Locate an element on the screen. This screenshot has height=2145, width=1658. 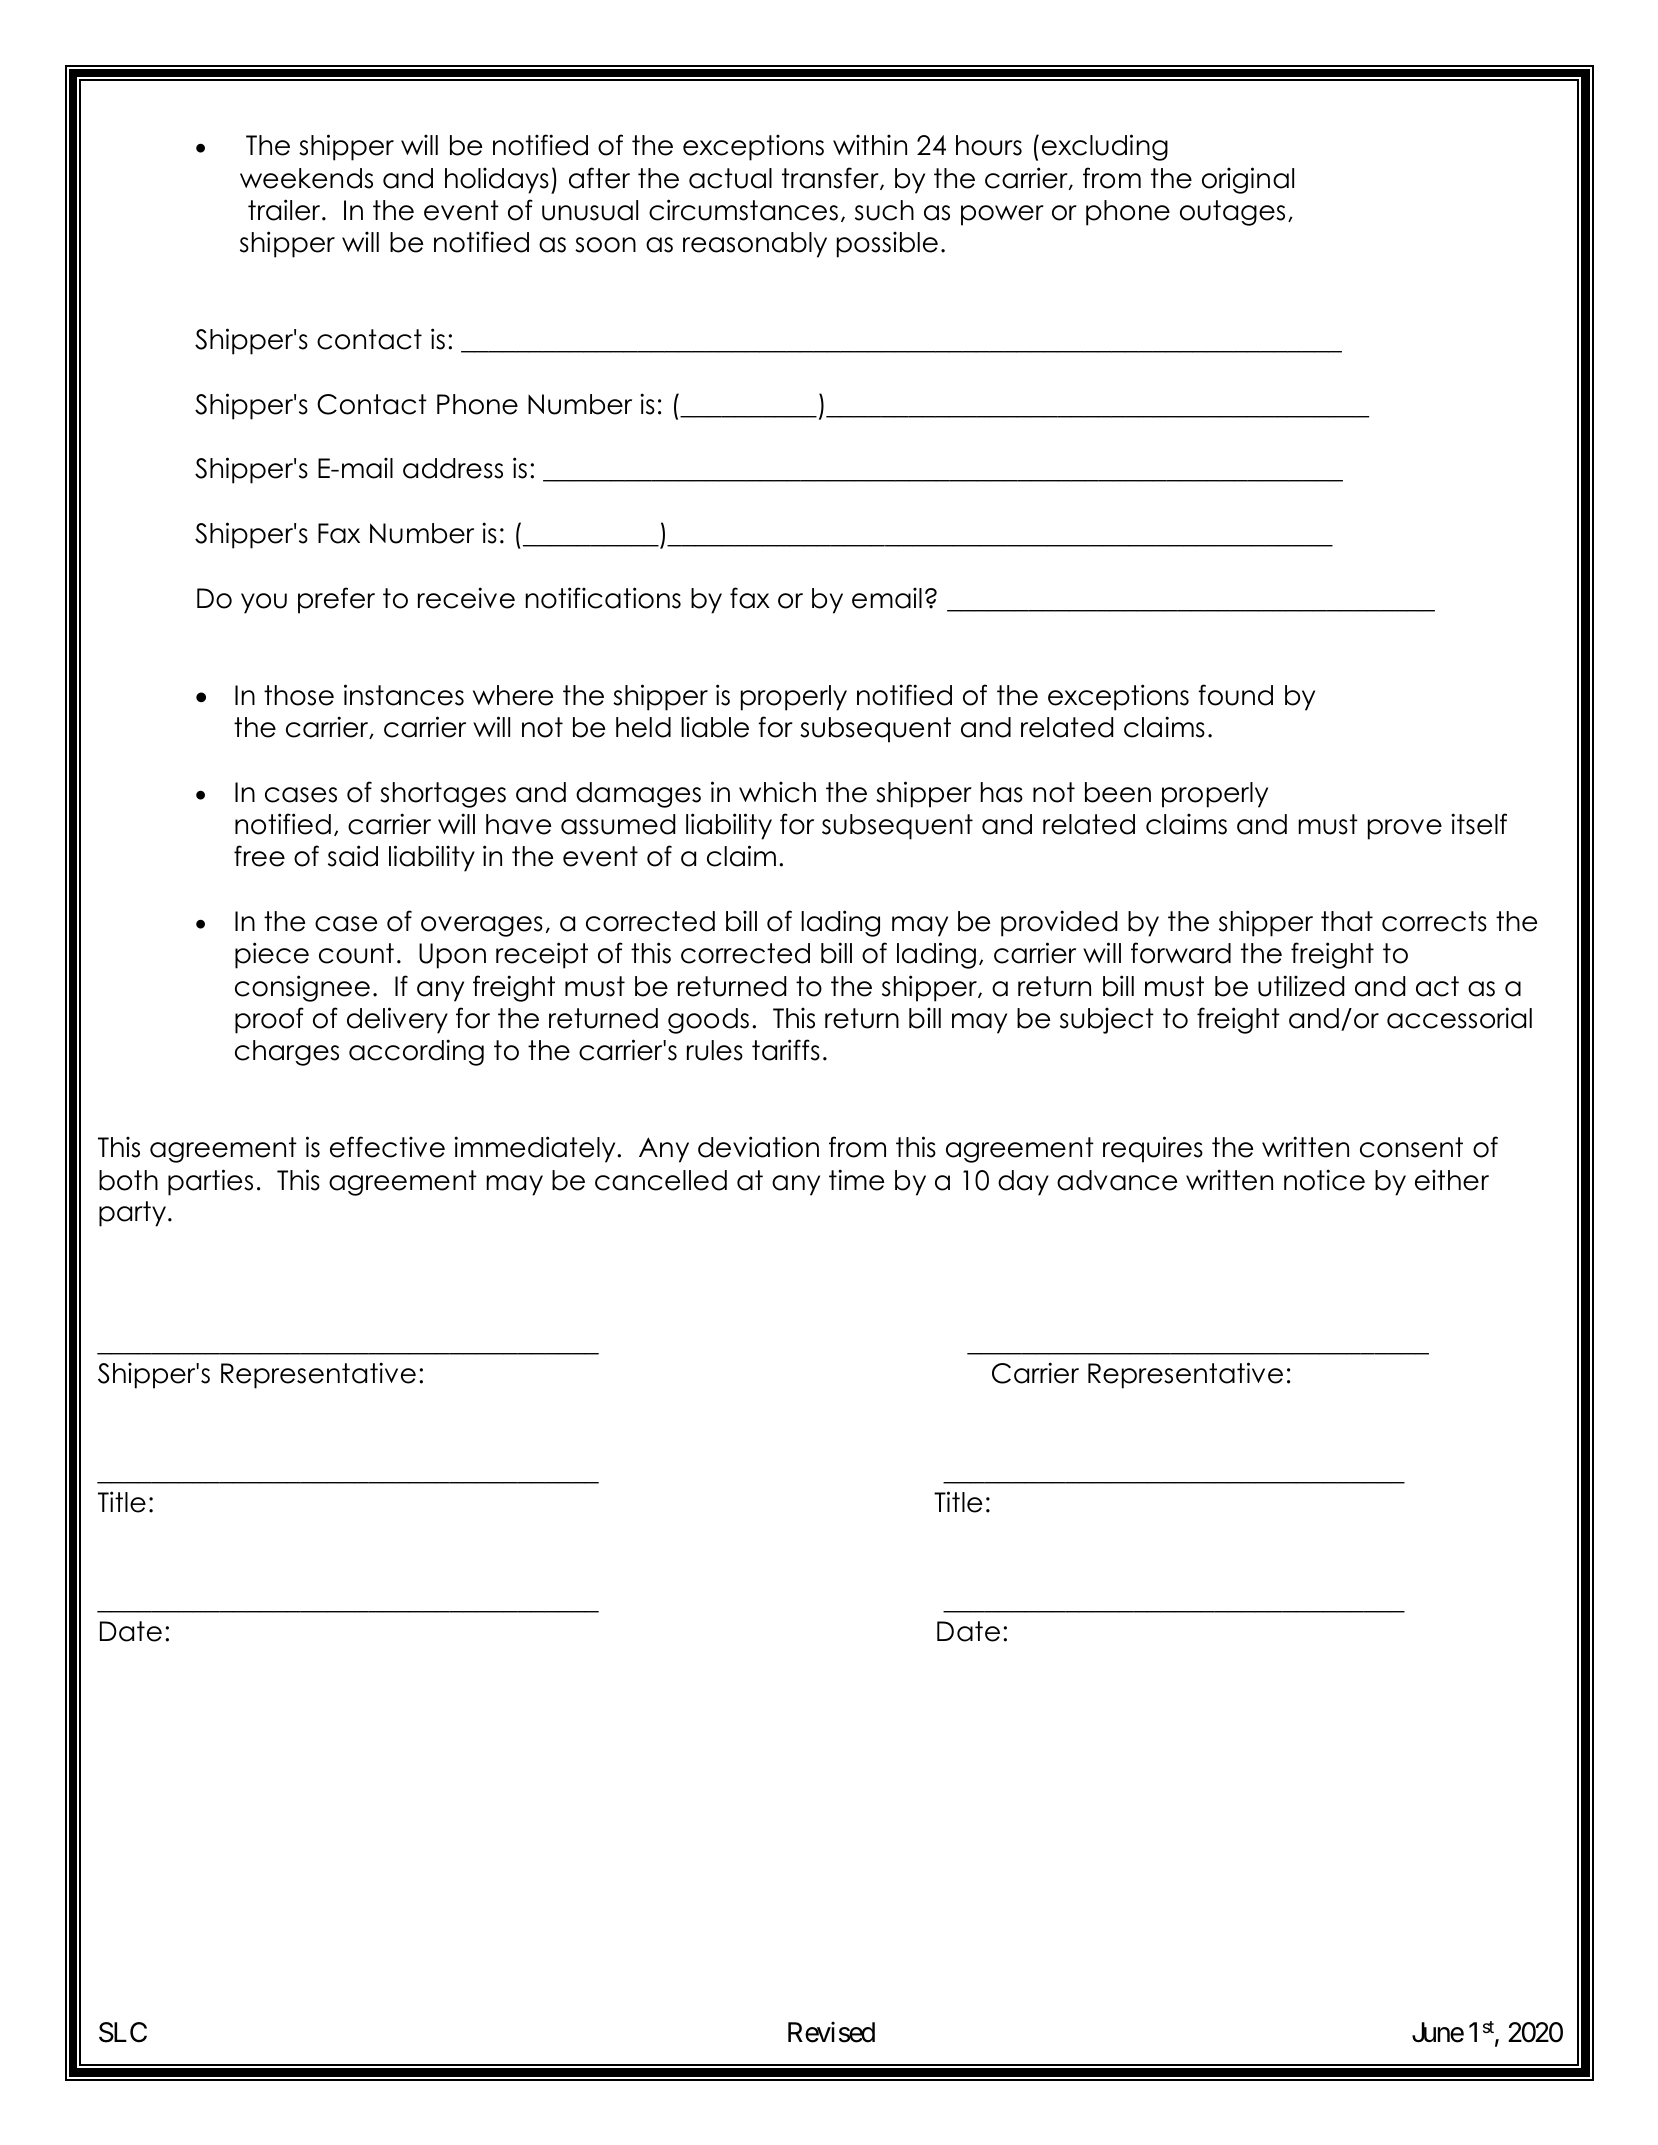
Revised is located at coordinates (831, 2032).
